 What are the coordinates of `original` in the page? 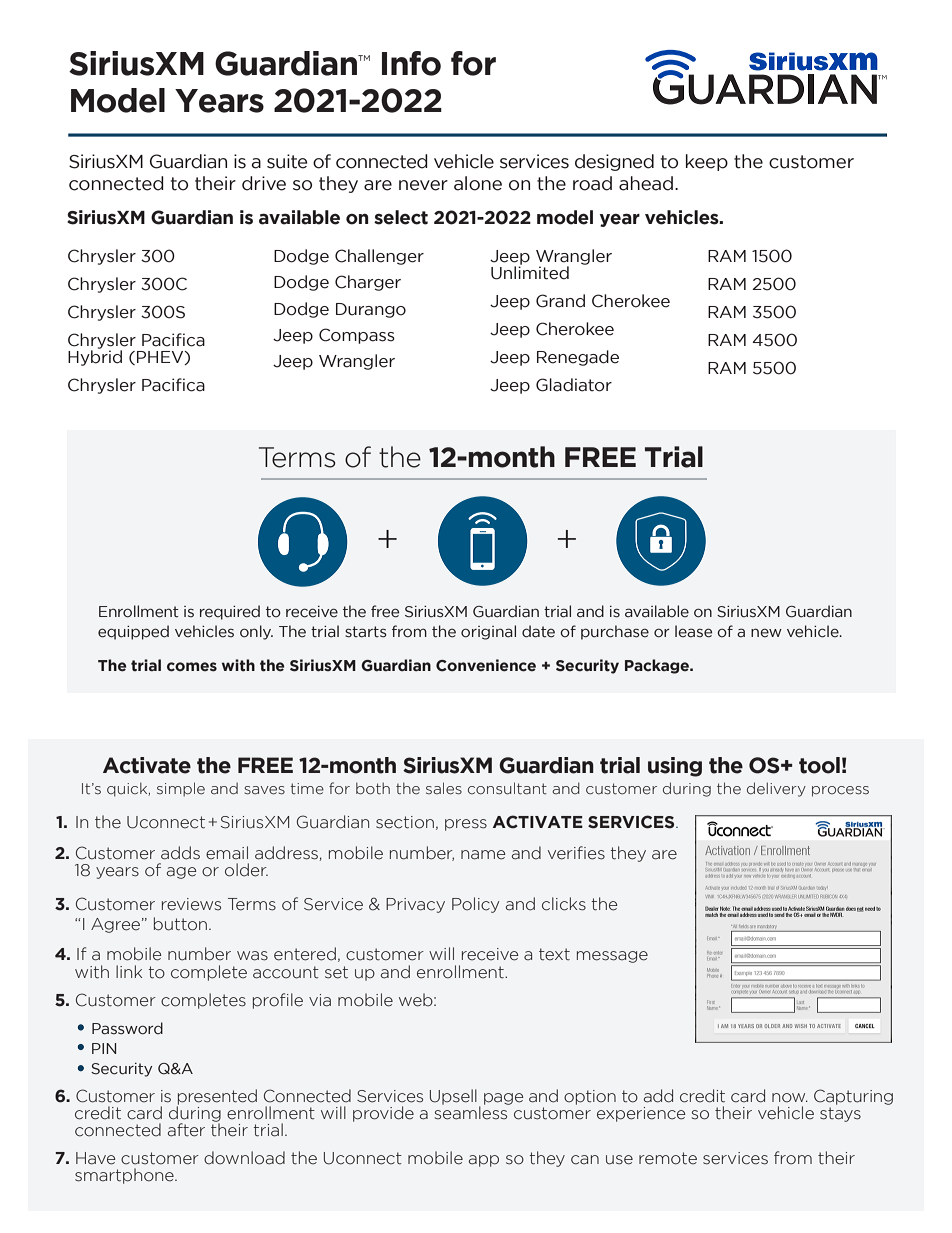 It's located at (488, 632).
